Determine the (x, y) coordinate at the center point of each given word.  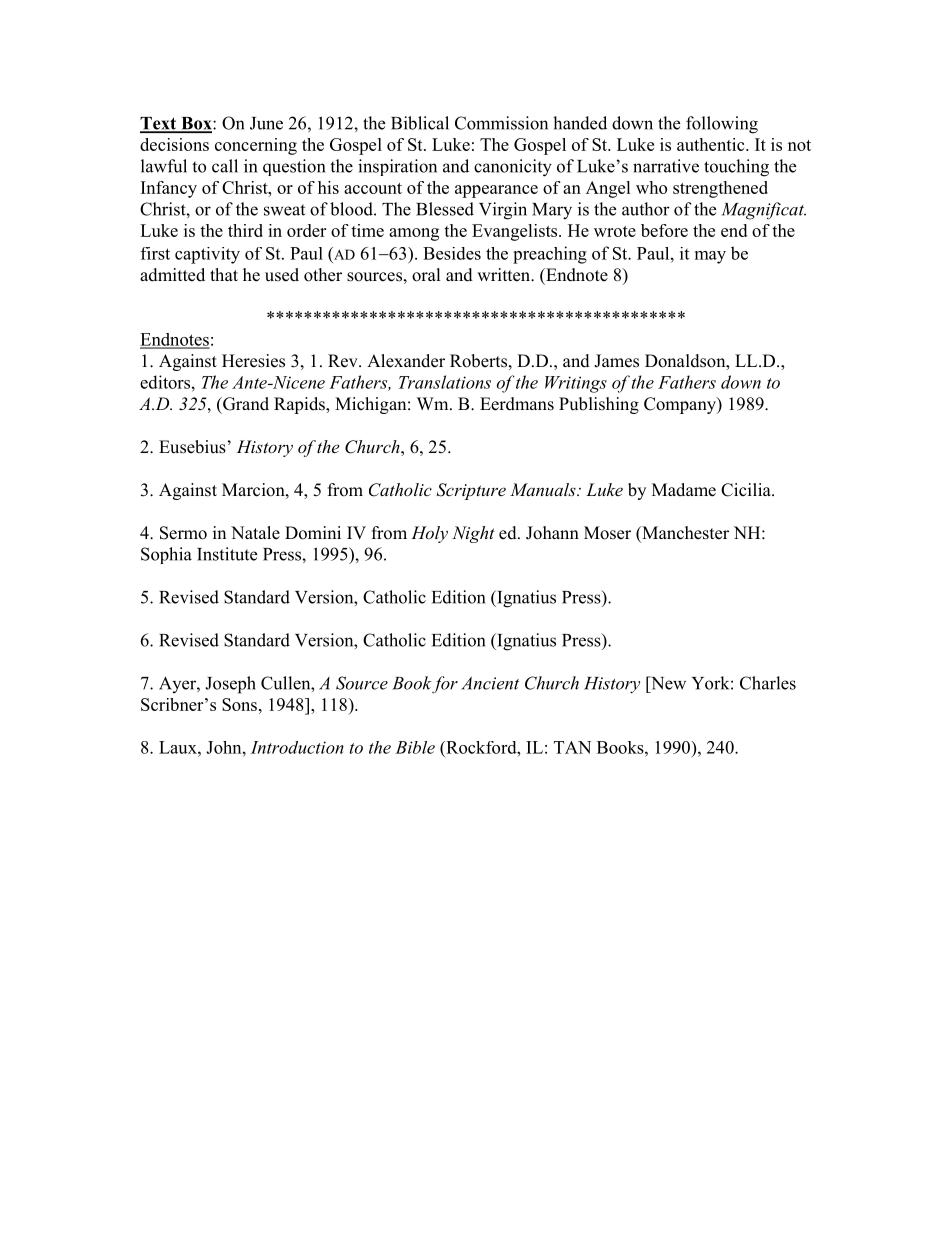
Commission (501, 123)
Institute (227, 554)
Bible (415, 747)
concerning (256, 146)
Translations (445, 382)
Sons (239, 704)
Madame (684, 490)
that (224, 274)
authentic (712, 144)
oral (426, 275)
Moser (607, 533)
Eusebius (192, 447)
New (667, 683)
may (710, 257)
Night (473, 534)
